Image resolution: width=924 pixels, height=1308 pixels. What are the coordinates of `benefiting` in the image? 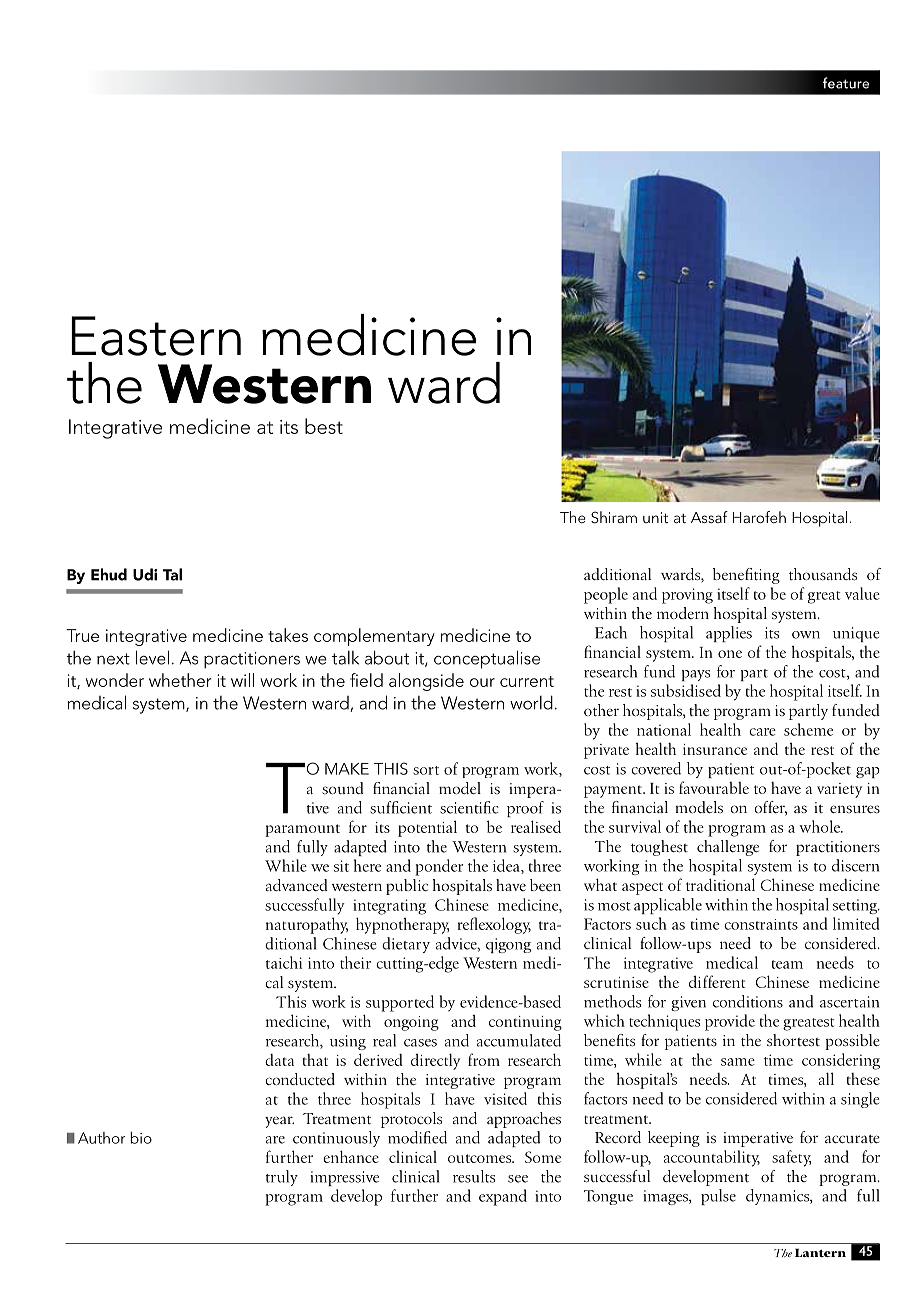 It's located at (746, 576).
